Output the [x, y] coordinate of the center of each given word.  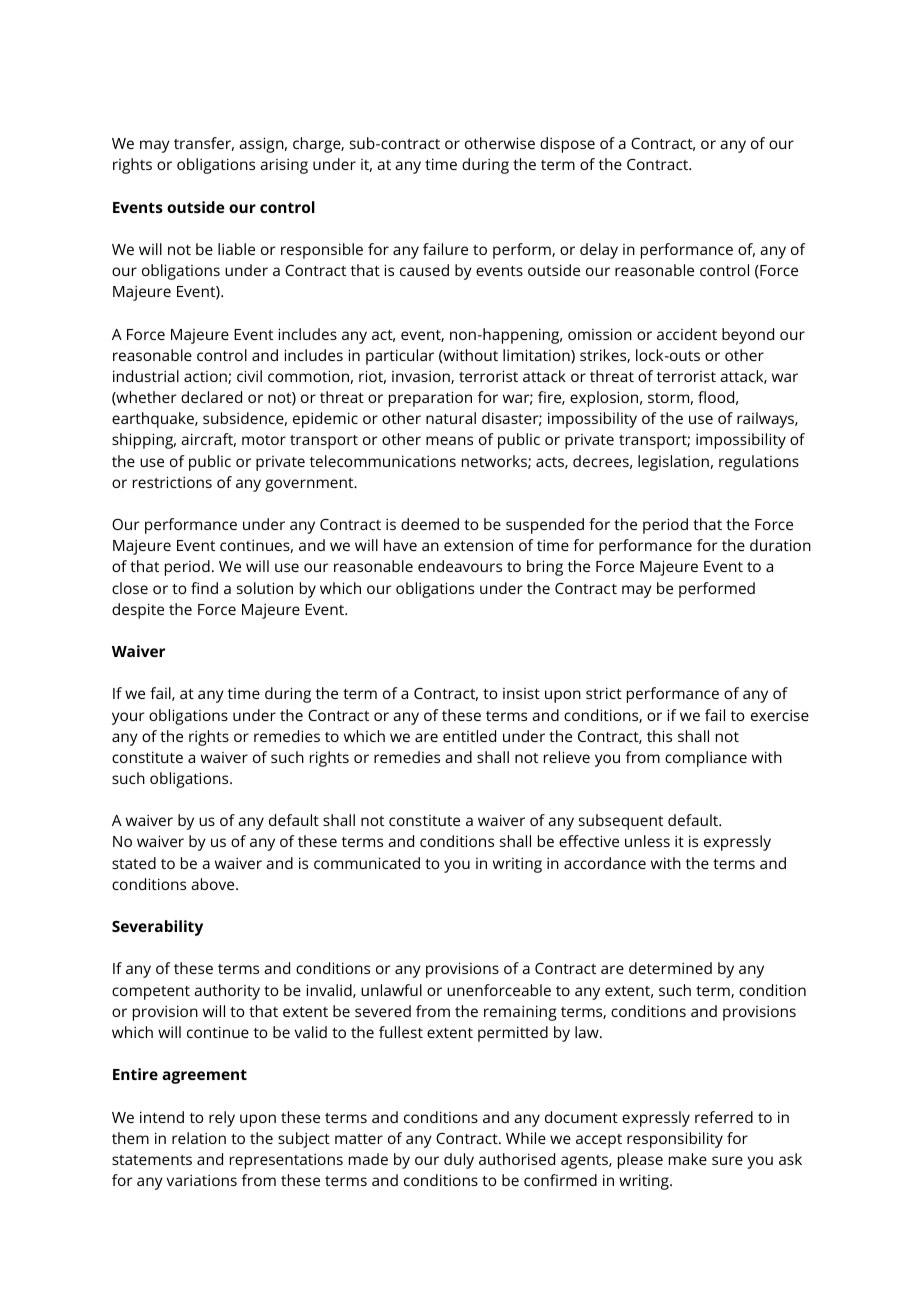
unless [647, 841]
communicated [367, 863]
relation [199, 1138]
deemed [430, 524]
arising [284, 166]
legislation [673, 463]
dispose [567, 145]
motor [264, 440]
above [214, 884]
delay [599, 251]
